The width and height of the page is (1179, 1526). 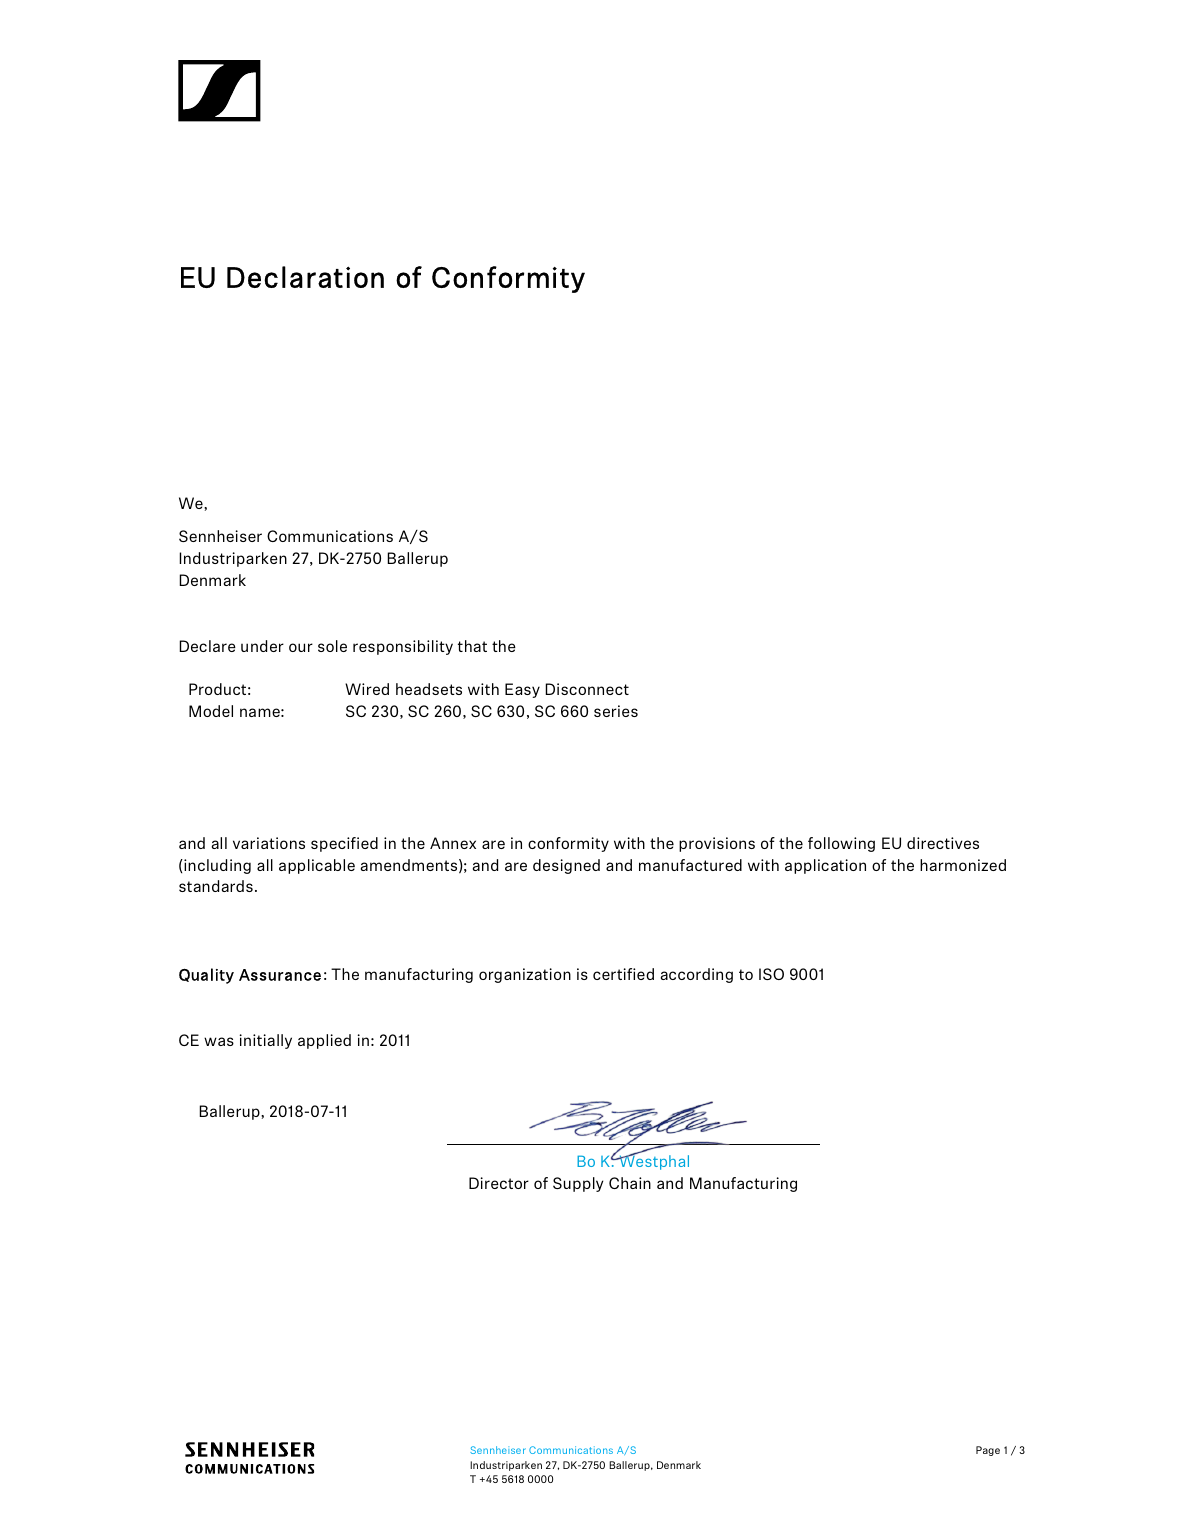 I want to click on Director, so click(x=499, y=1183).
